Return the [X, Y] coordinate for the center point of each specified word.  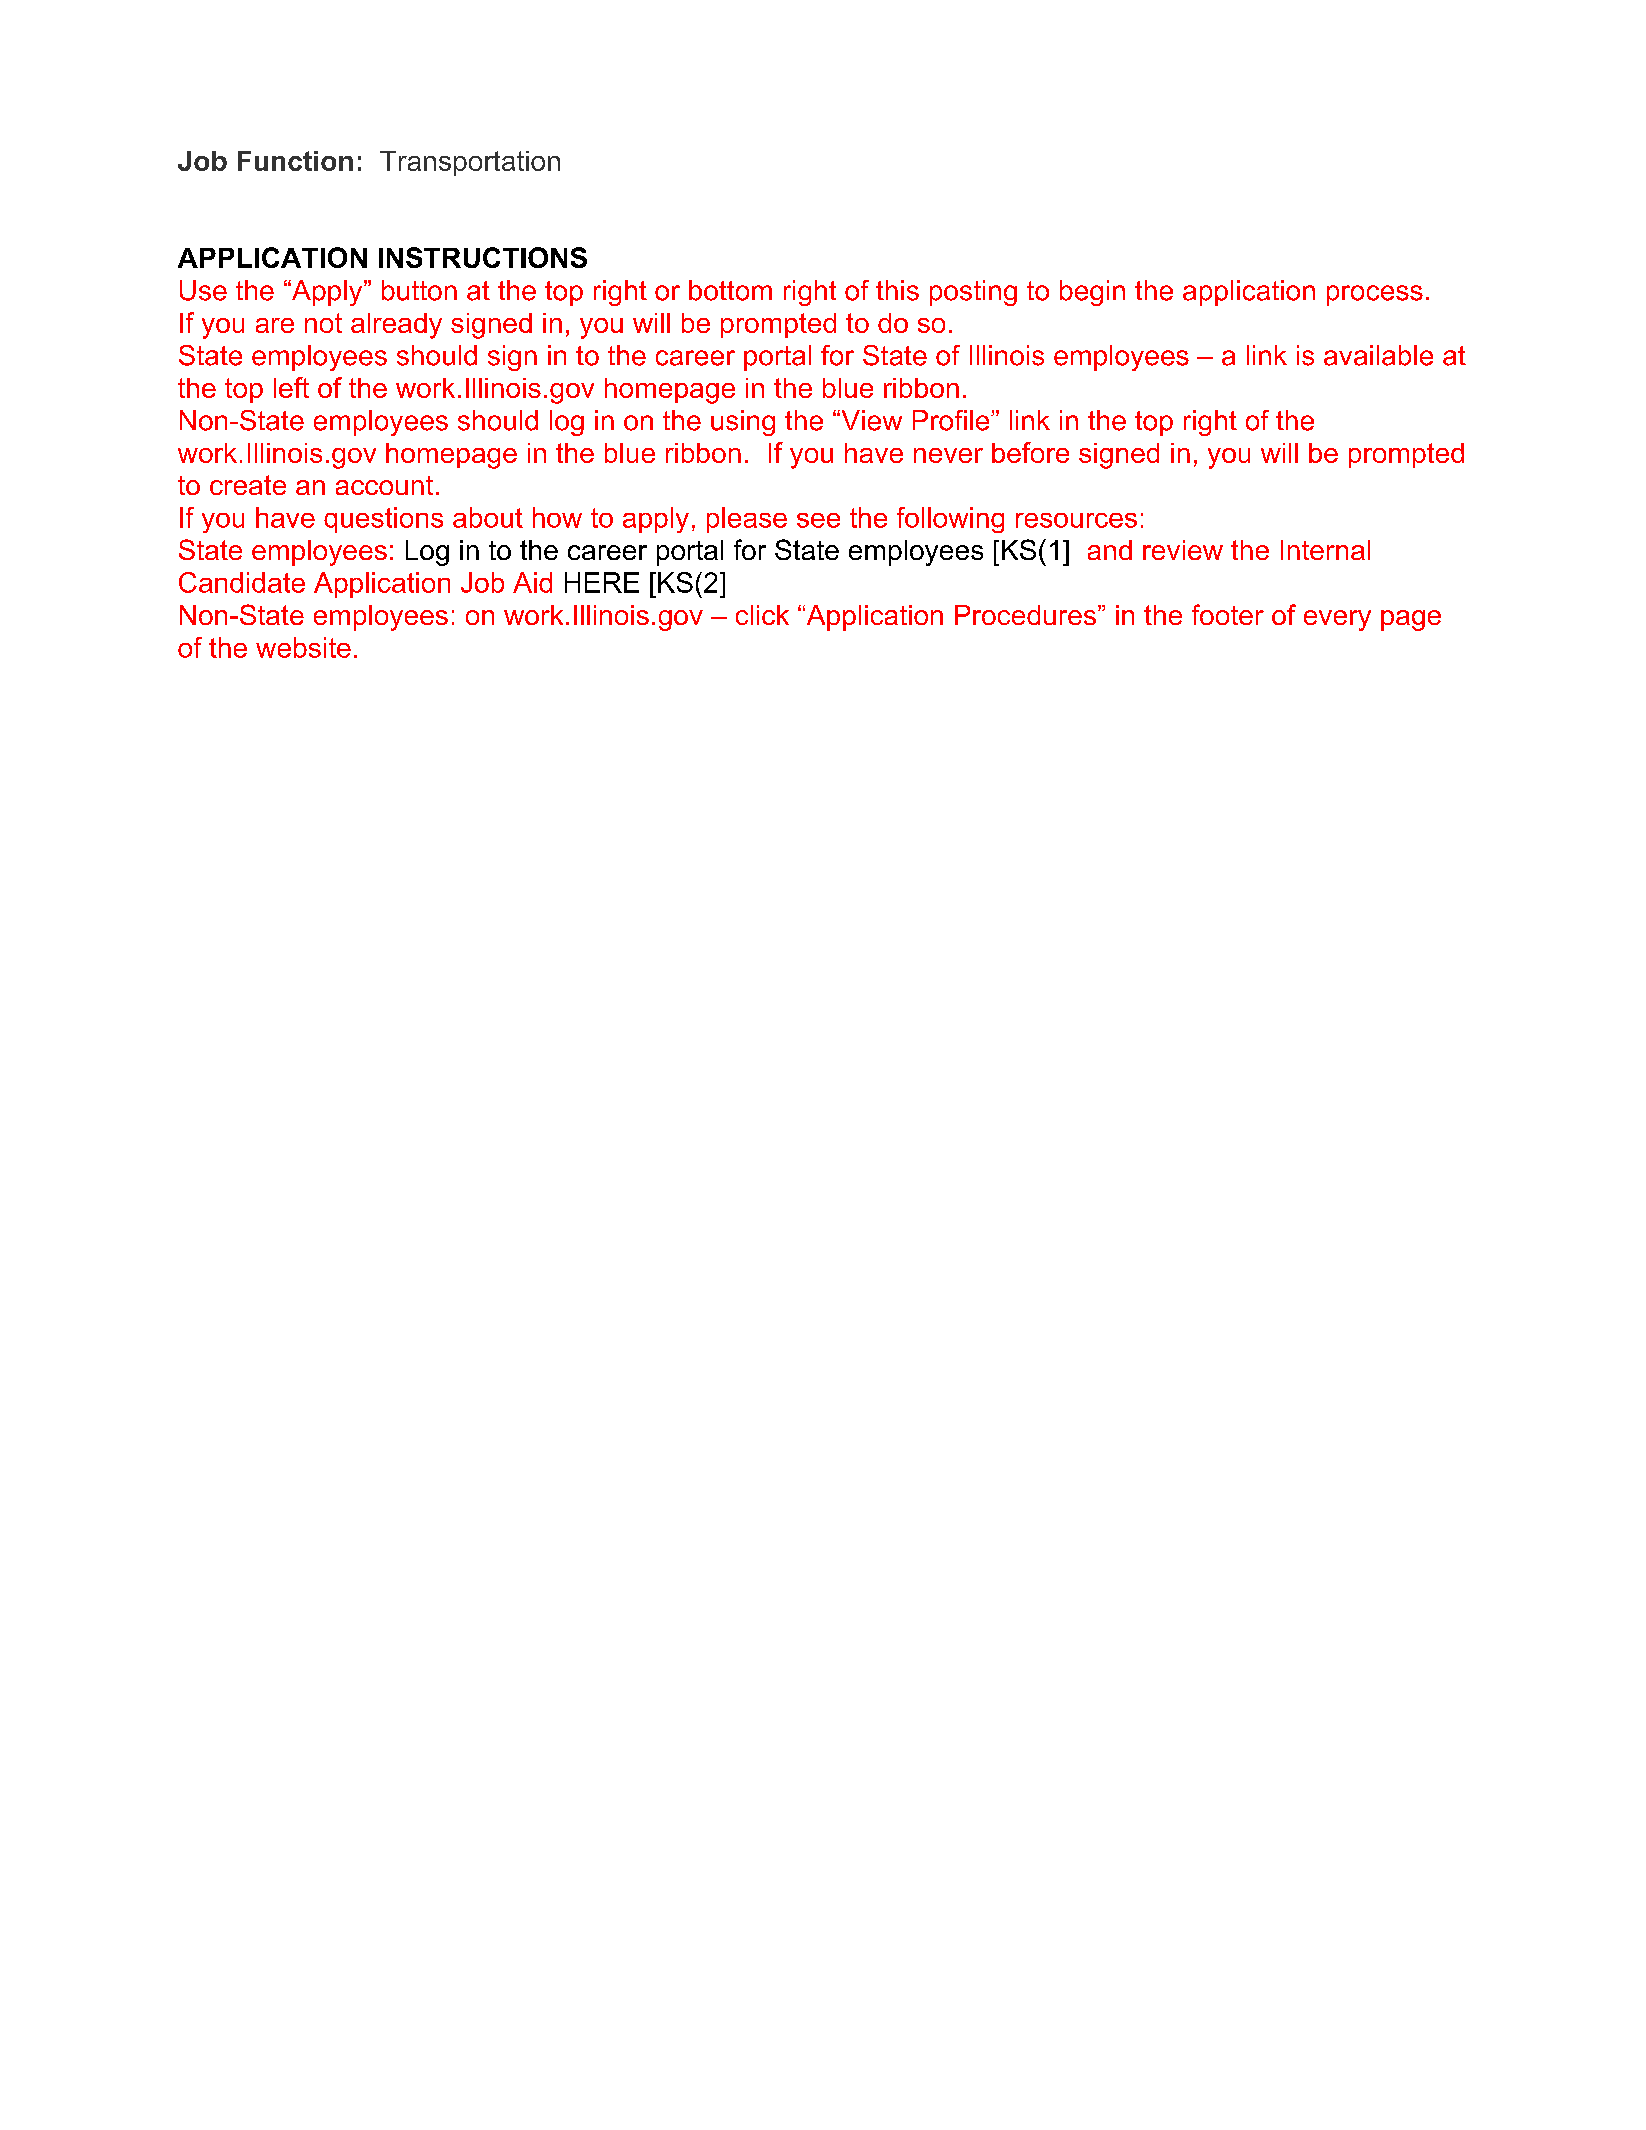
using [743, 423]
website [303, 647]
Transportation [470, 163]
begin [1092, 293]
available [1378, 355]
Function [295, 161]
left [291, 387]
